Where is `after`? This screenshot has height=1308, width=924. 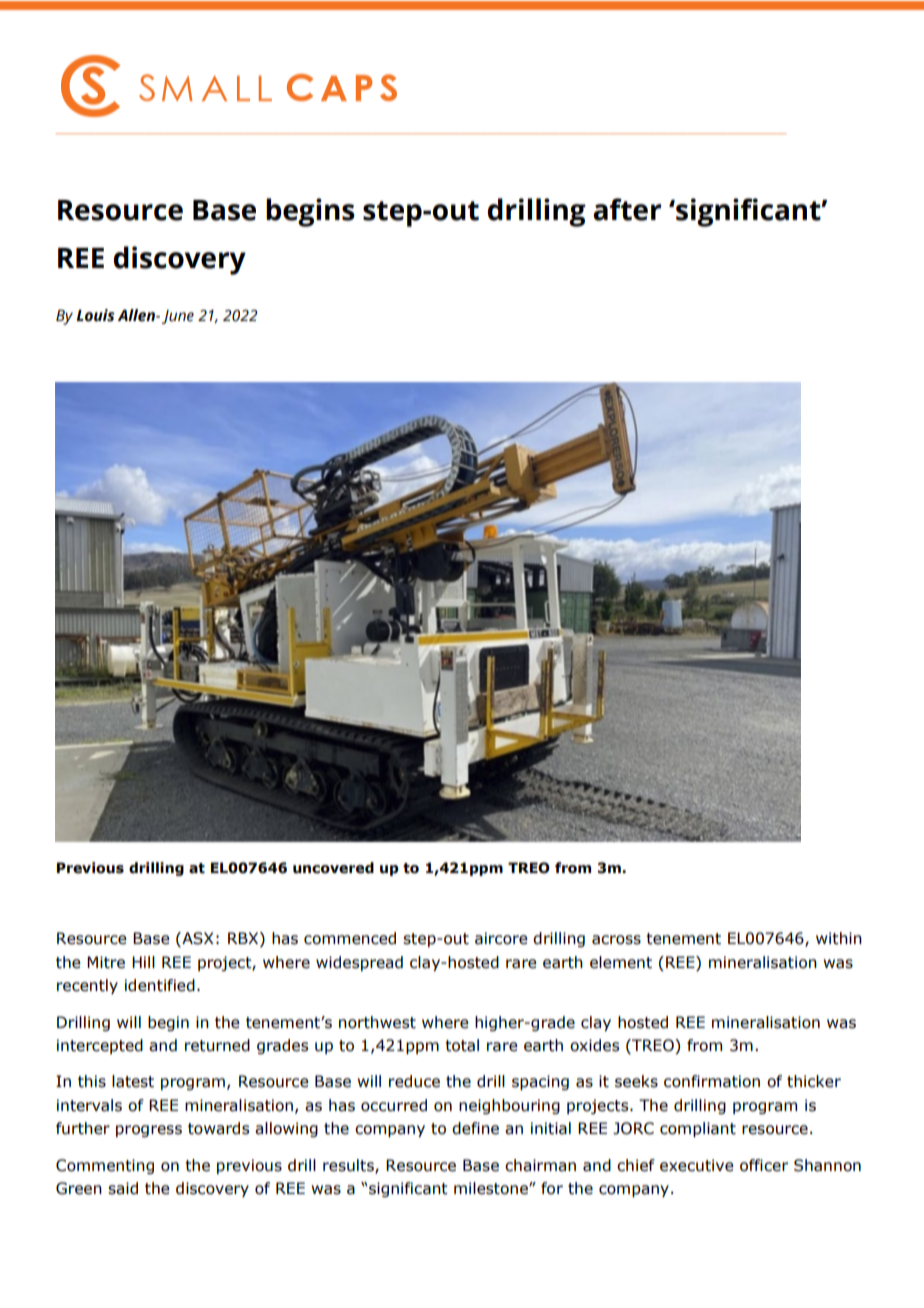
after is located at coordinates (627, 209).
